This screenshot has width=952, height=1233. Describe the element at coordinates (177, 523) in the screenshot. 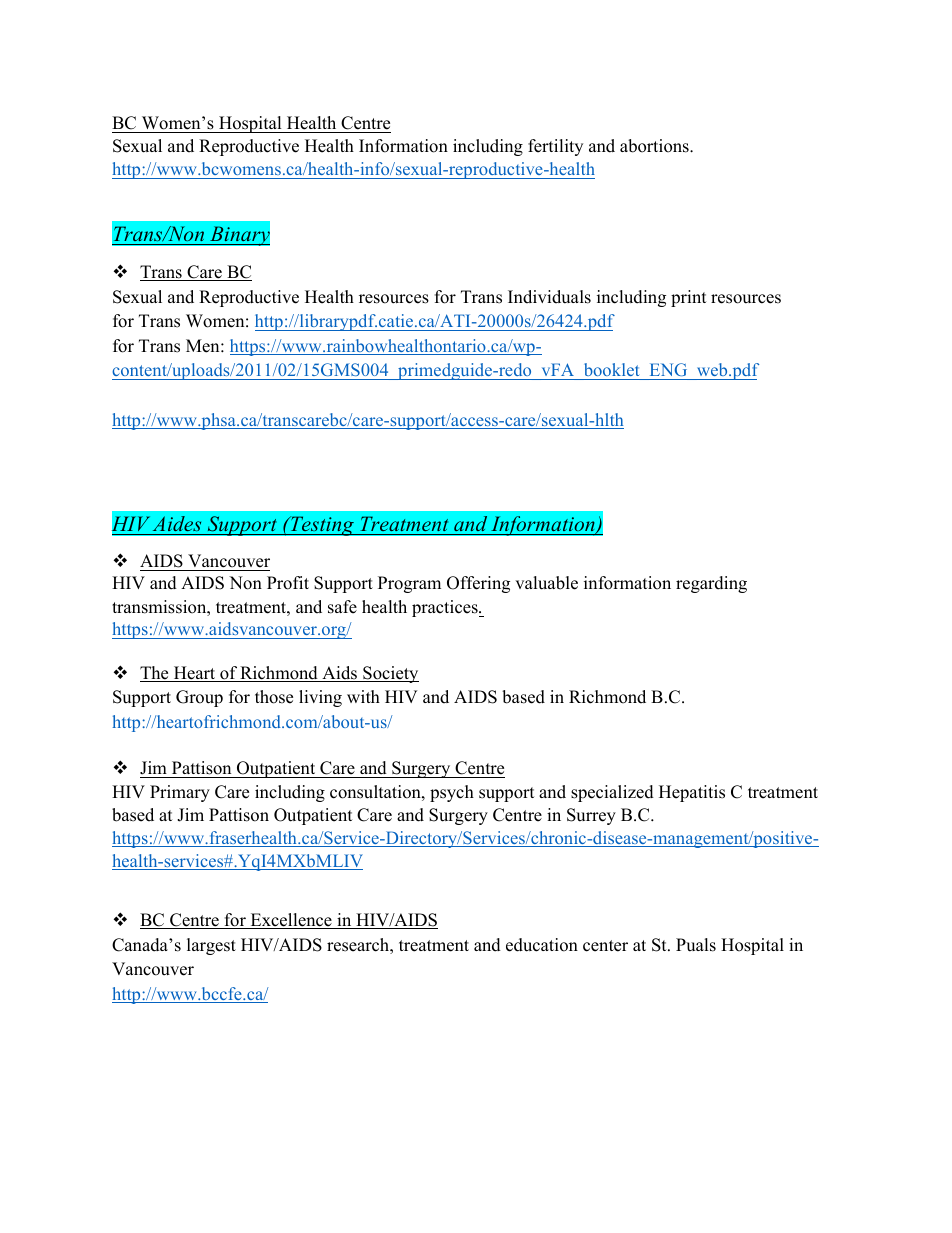

I see `Aides` at that location.
